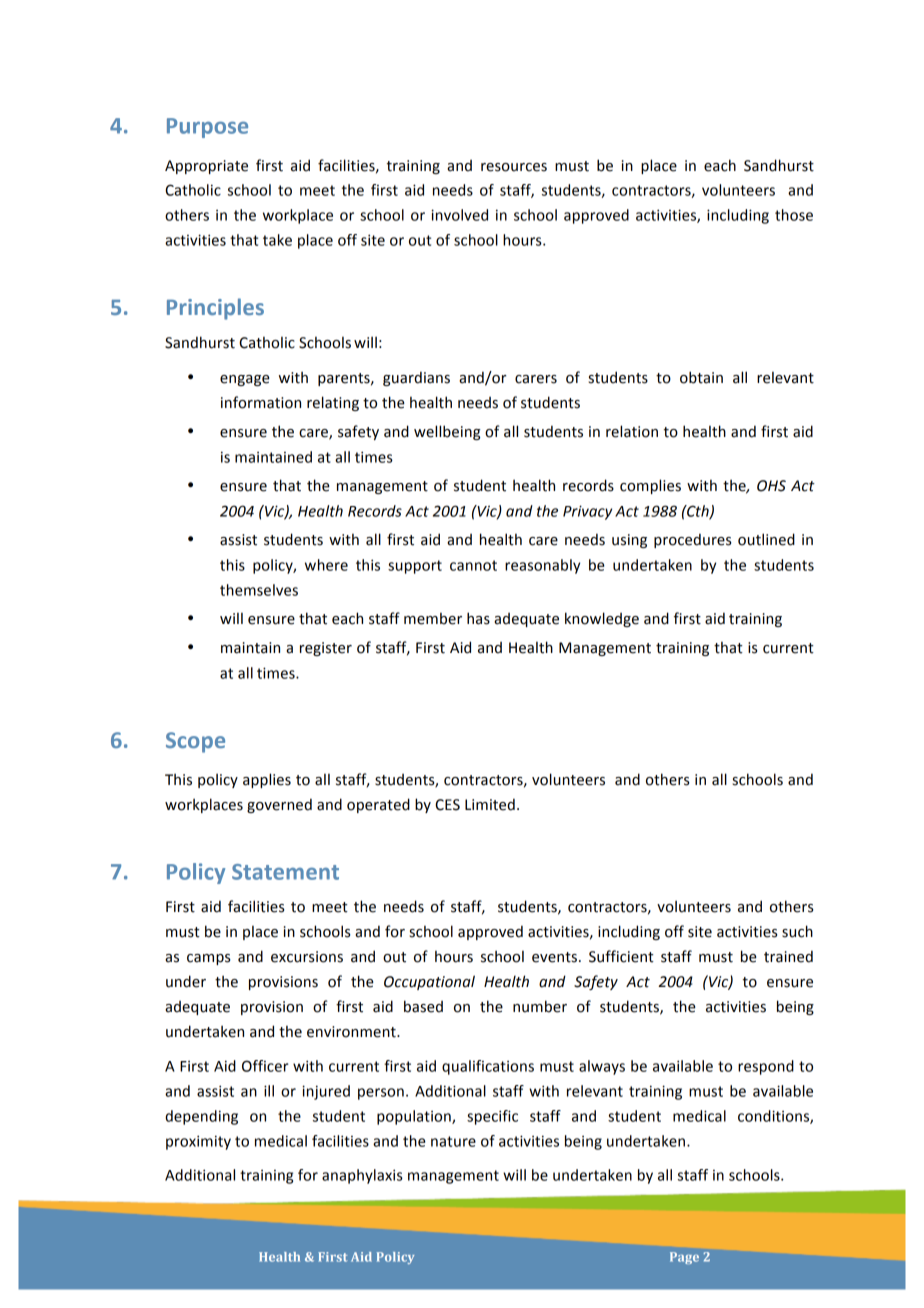 Image resolution: width=924 pixels, height=1308 pixels. What do you see at coordinates (701, 377) in the document?
I see `obtain` at bounding box center [701, 377].
